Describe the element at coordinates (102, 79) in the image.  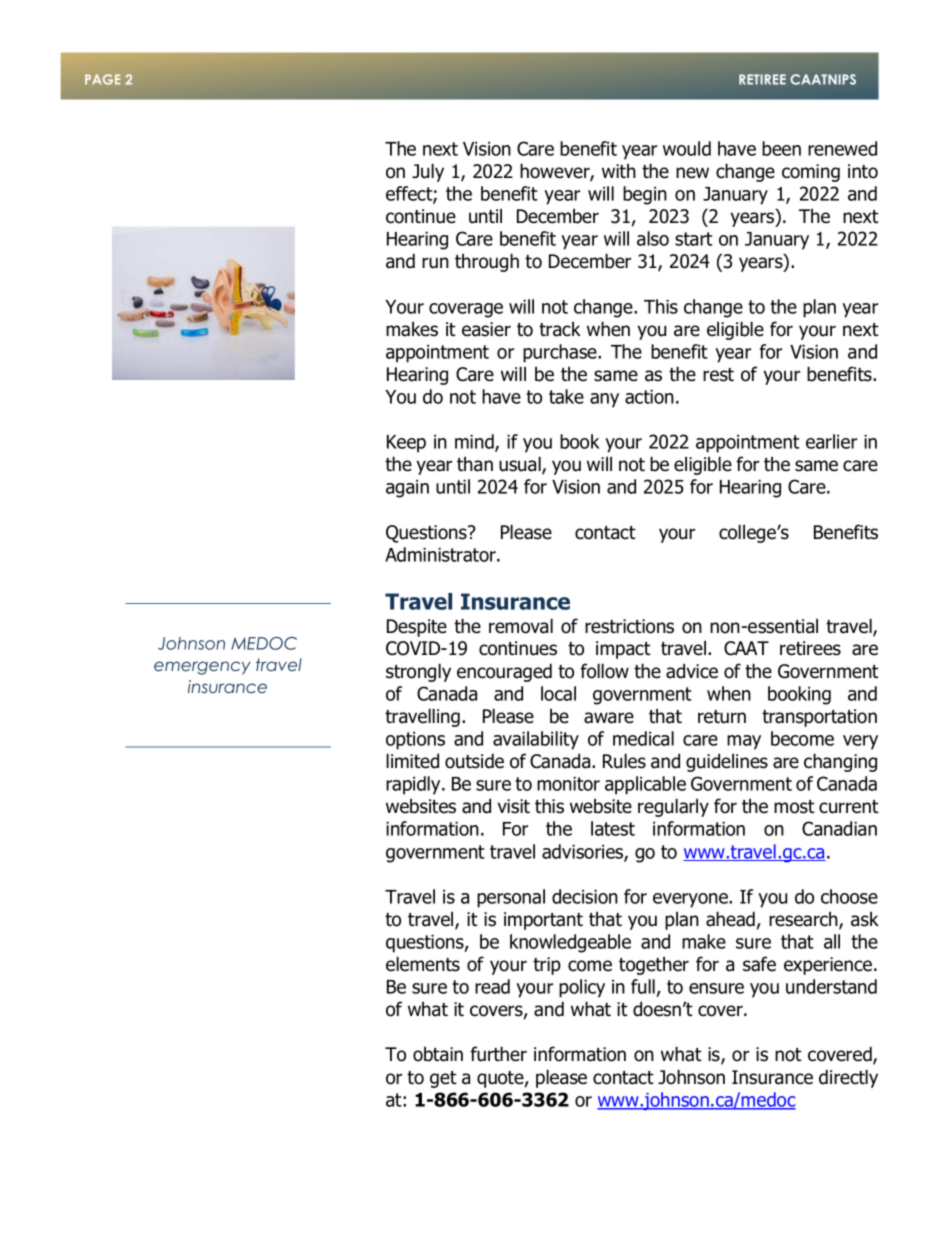
I see `PAGE` at that location.
